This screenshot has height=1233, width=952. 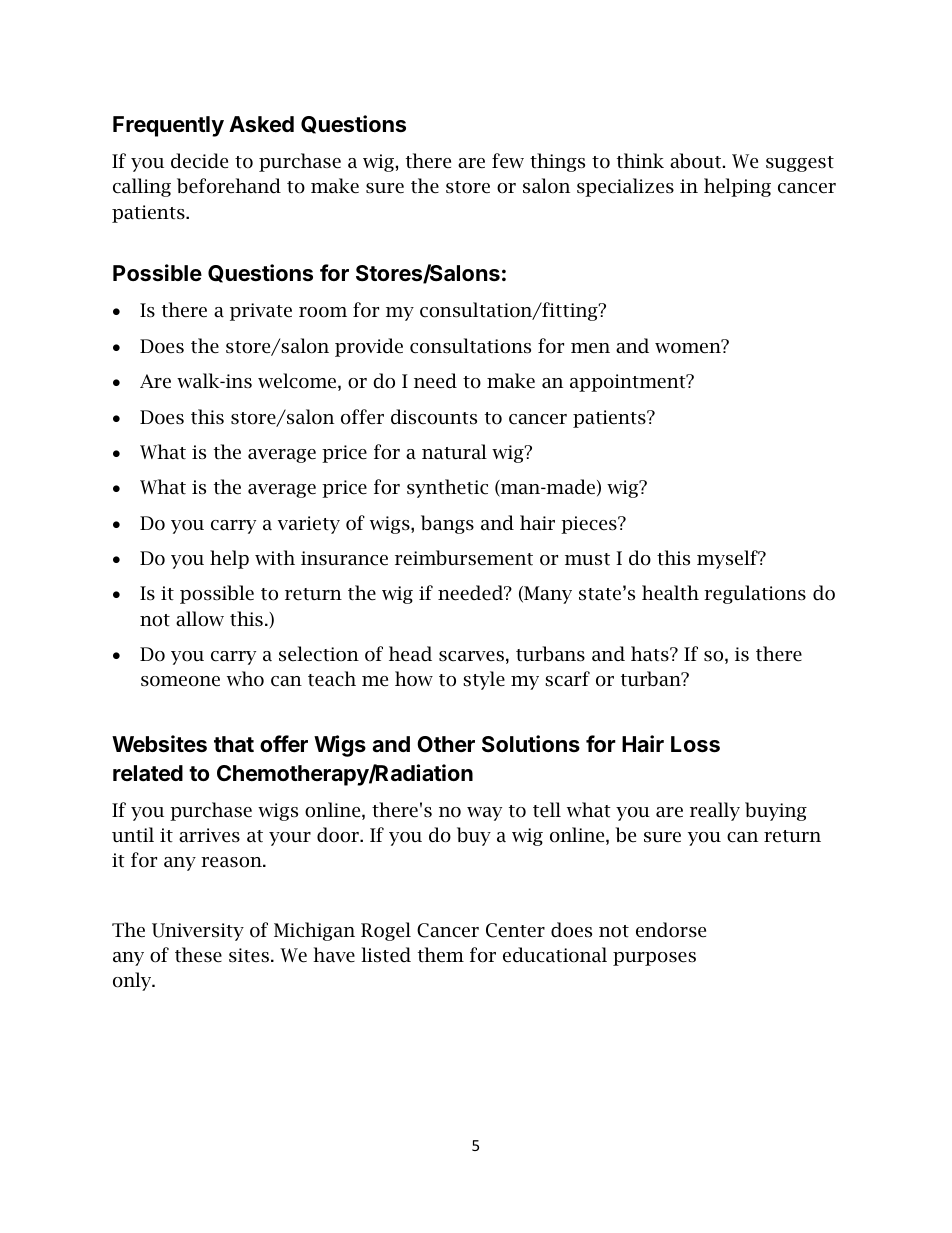 I want to click on these, so click(x=198, y=955).
